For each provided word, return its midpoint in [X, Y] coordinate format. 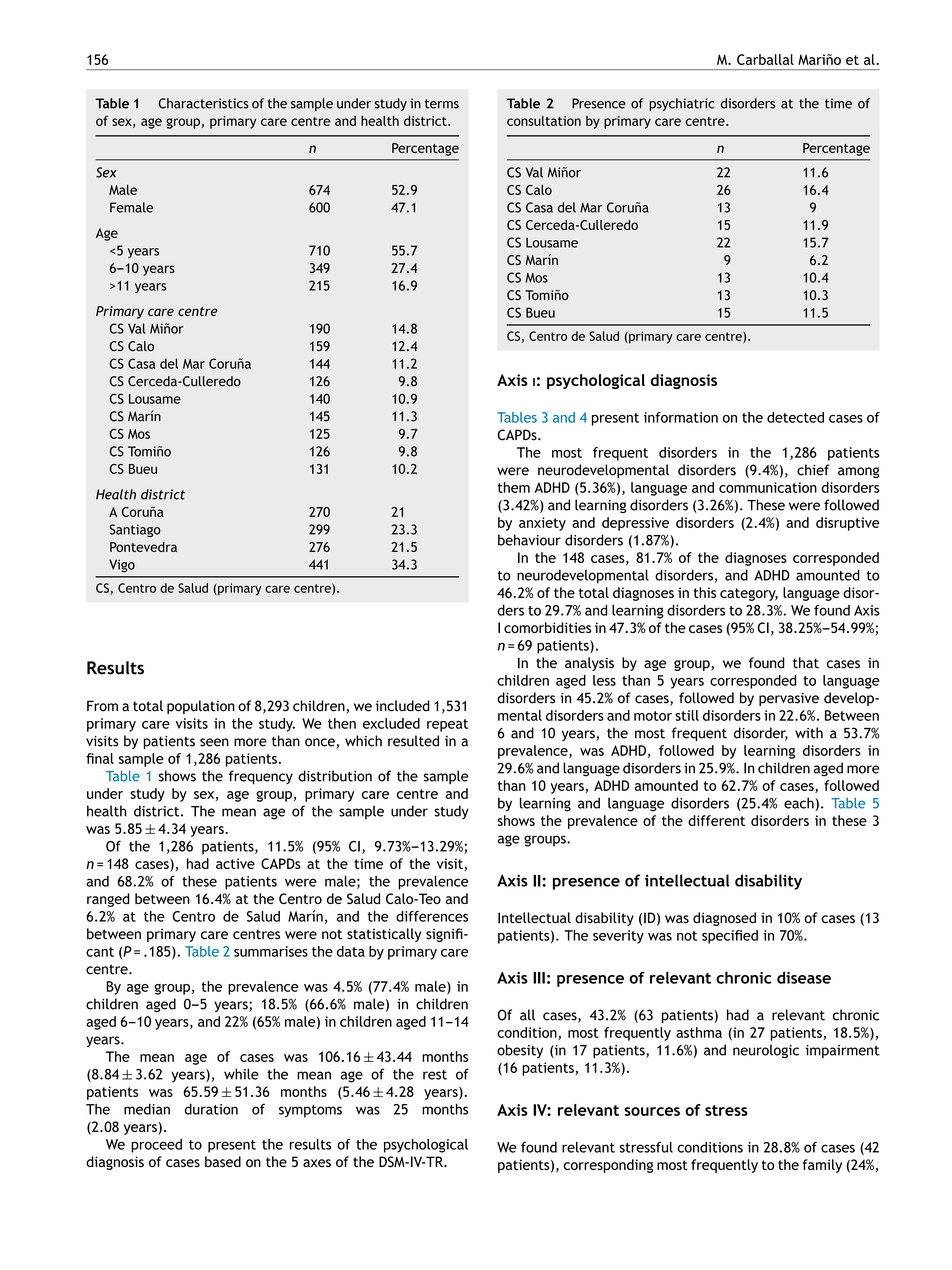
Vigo [122, 566]
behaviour [529, 540]
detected [795, 417]
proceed [156, 1146]
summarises [271, 951]
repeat [447, 725]
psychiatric [682, 104]
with [809, 733]
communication [768, 487]
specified [730, 937]
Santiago [135, 530]
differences [432, 916]
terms [442, 104]
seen [214, 742]
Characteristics [204, 103]
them [514, 487]
